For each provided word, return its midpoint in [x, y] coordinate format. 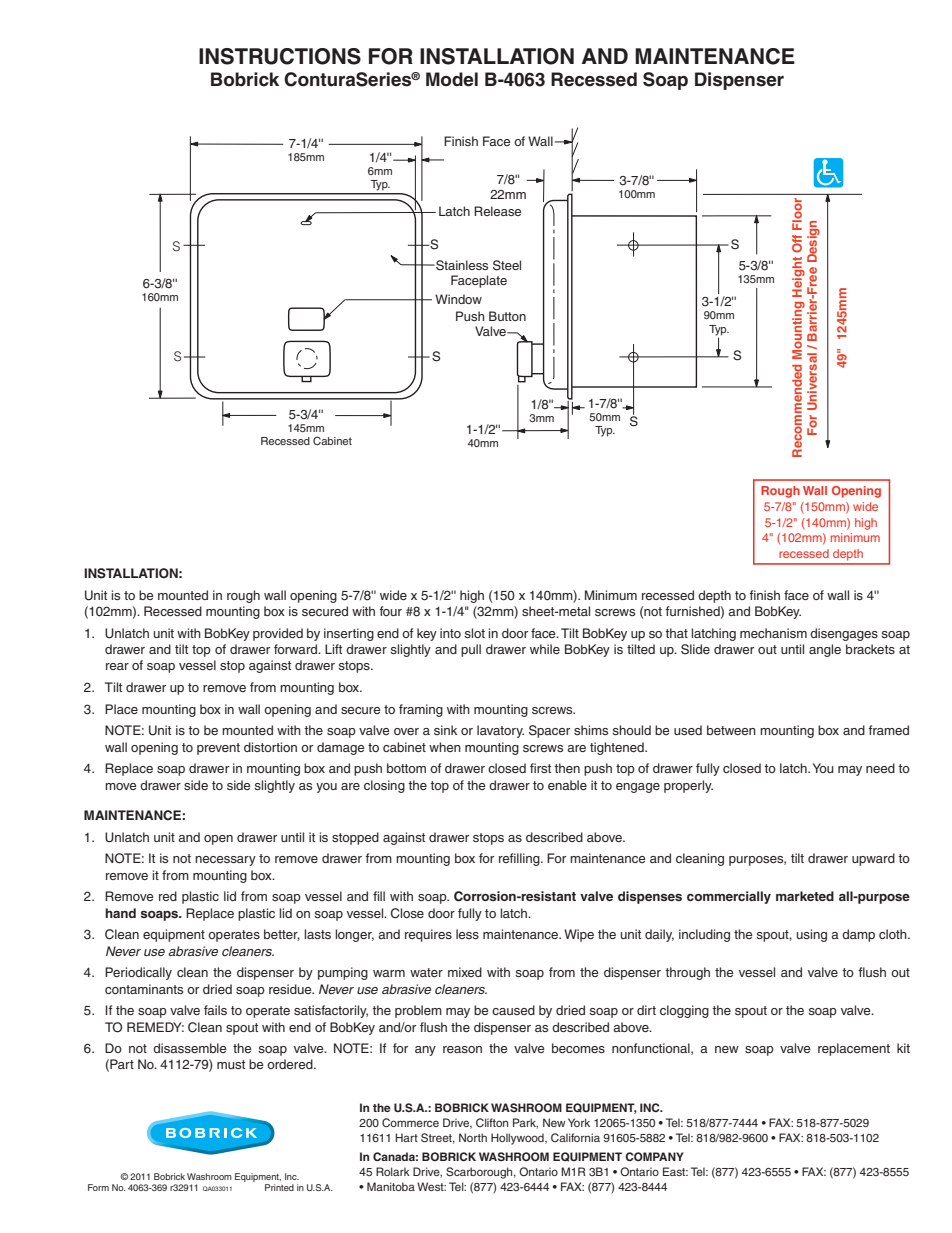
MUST [231, 1064]
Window [458, 299]
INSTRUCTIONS [280, 56]
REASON [462, 1049]
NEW [727, 1049]
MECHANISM [773, 633]
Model [452, 79]
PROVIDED [278, 634]
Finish [461, 141]
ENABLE [567, 785]
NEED [880, 768]
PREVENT [218, 749]
